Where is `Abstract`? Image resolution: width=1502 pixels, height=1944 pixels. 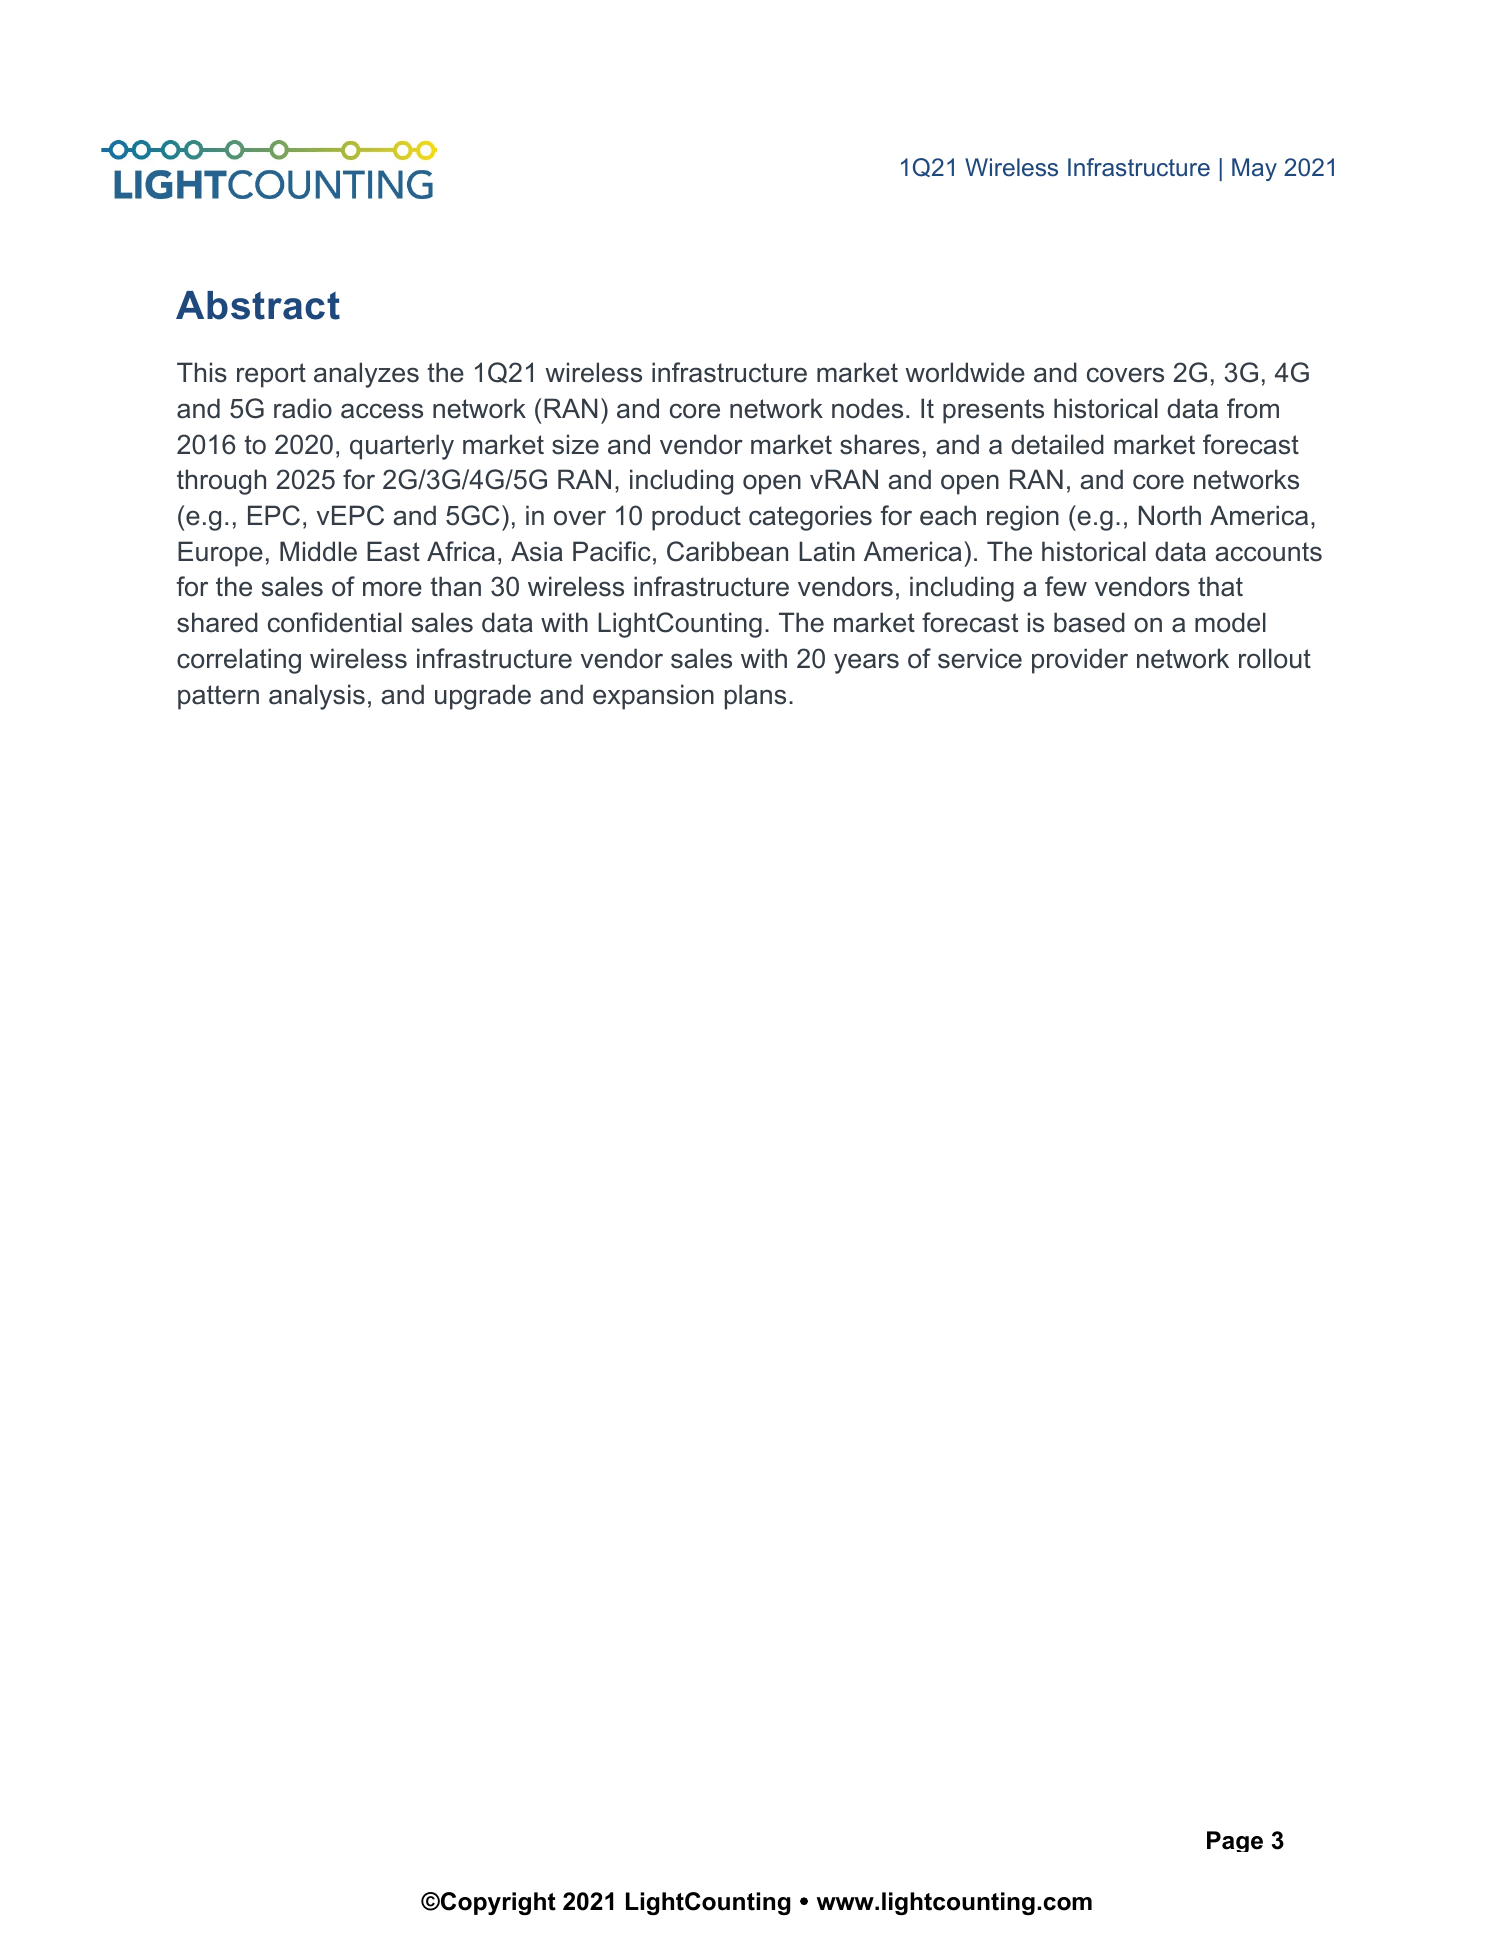 Abstract is located at coordinates (258, 305).
